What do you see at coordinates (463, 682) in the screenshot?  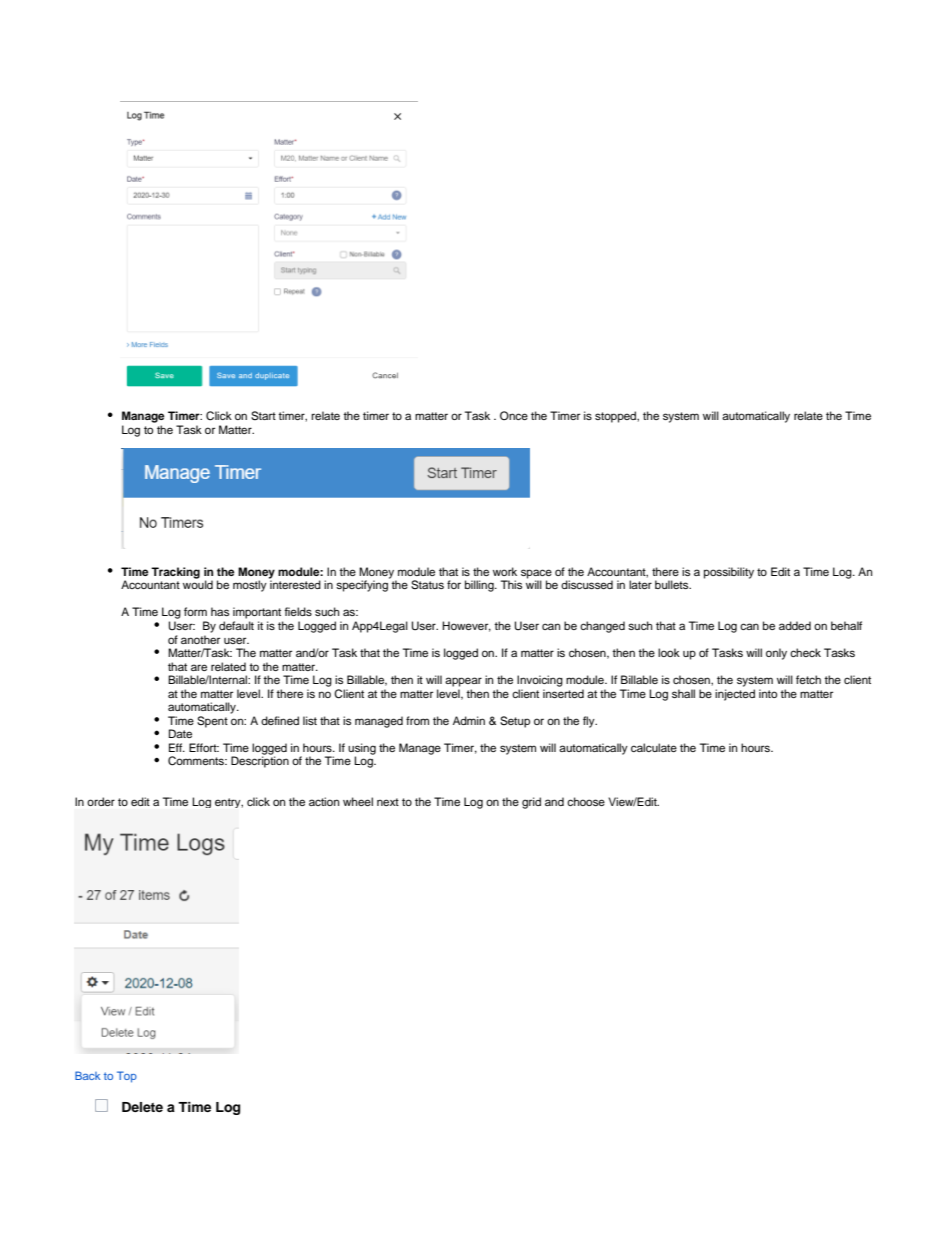 I see `appear` at bounding box center [463, 682].
